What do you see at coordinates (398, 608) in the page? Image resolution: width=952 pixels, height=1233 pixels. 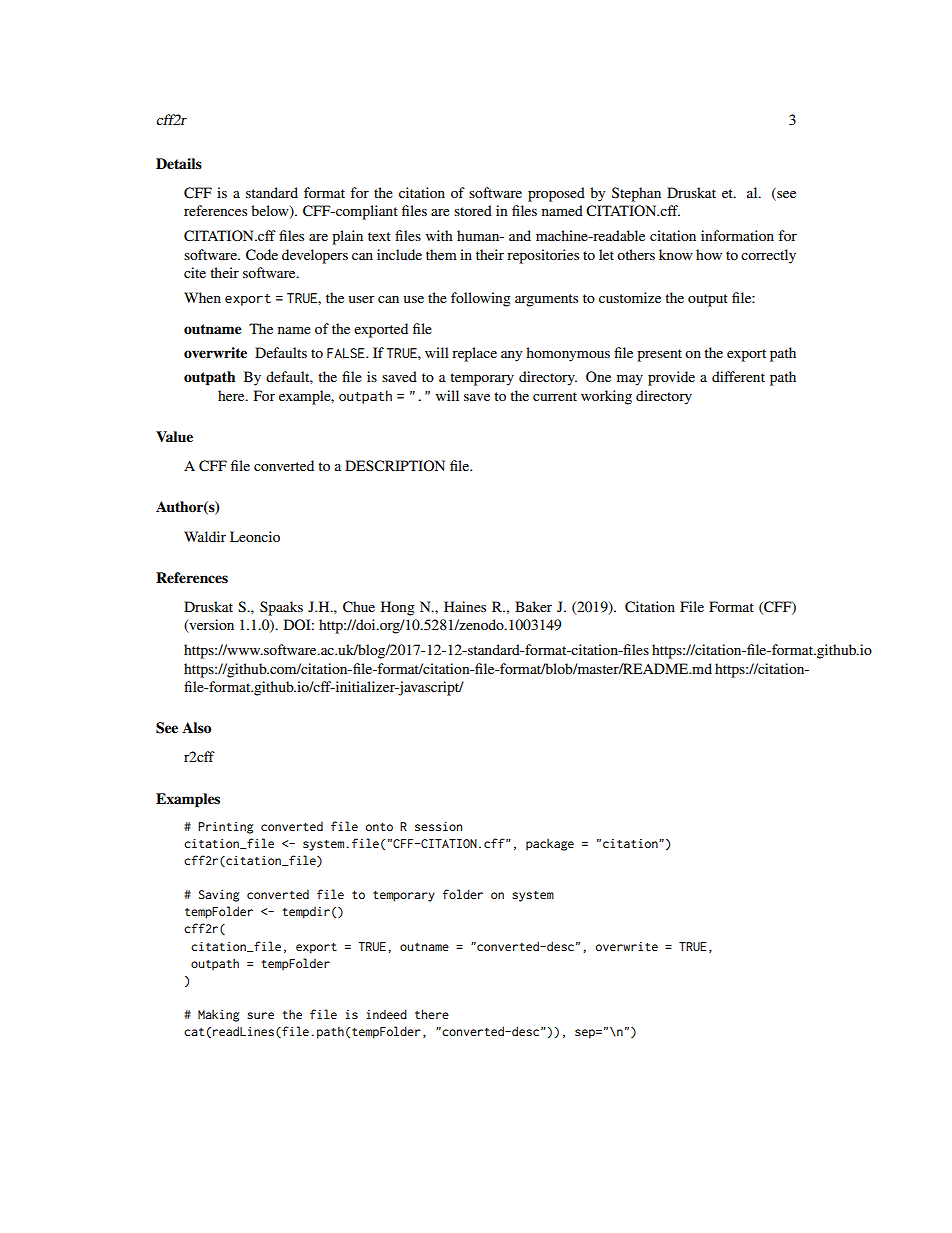 I see `Hong` at bounding box center [398, 608].
